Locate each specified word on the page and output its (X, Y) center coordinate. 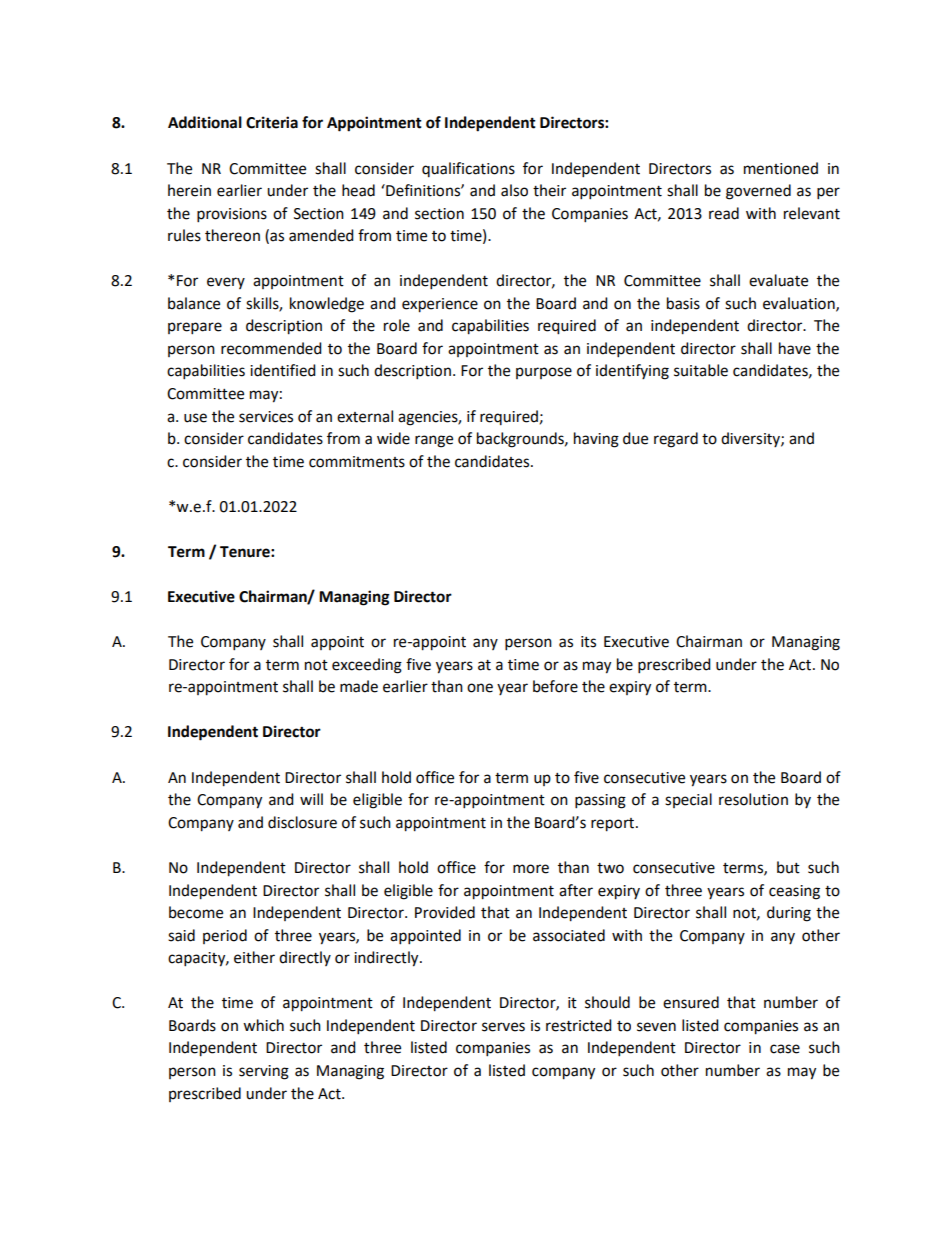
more (531, 869)
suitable (701, 370)
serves (503, 1027)
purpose (544, 373)
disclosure (302, 822)
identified (283, 370)
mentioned (781, 168)
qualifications (468, 169)
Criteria (272, 122)
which (263, 1025)
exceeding (367, 666)
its (588, 642)
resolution (753, 799)
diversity (751, 439)
